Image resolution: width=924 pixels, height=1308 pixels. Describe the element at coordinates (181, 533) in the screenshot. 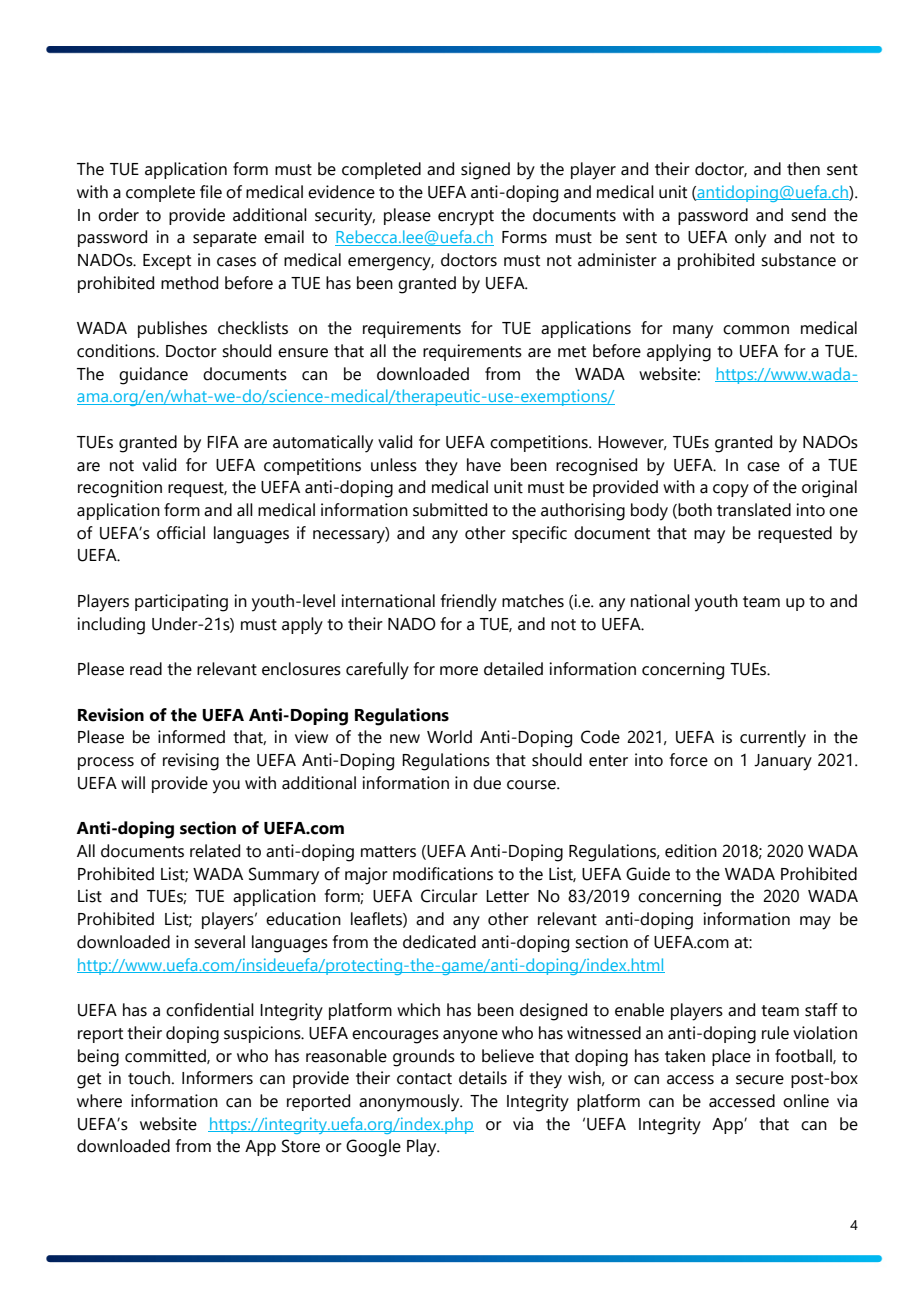

I see `official` at that location.
